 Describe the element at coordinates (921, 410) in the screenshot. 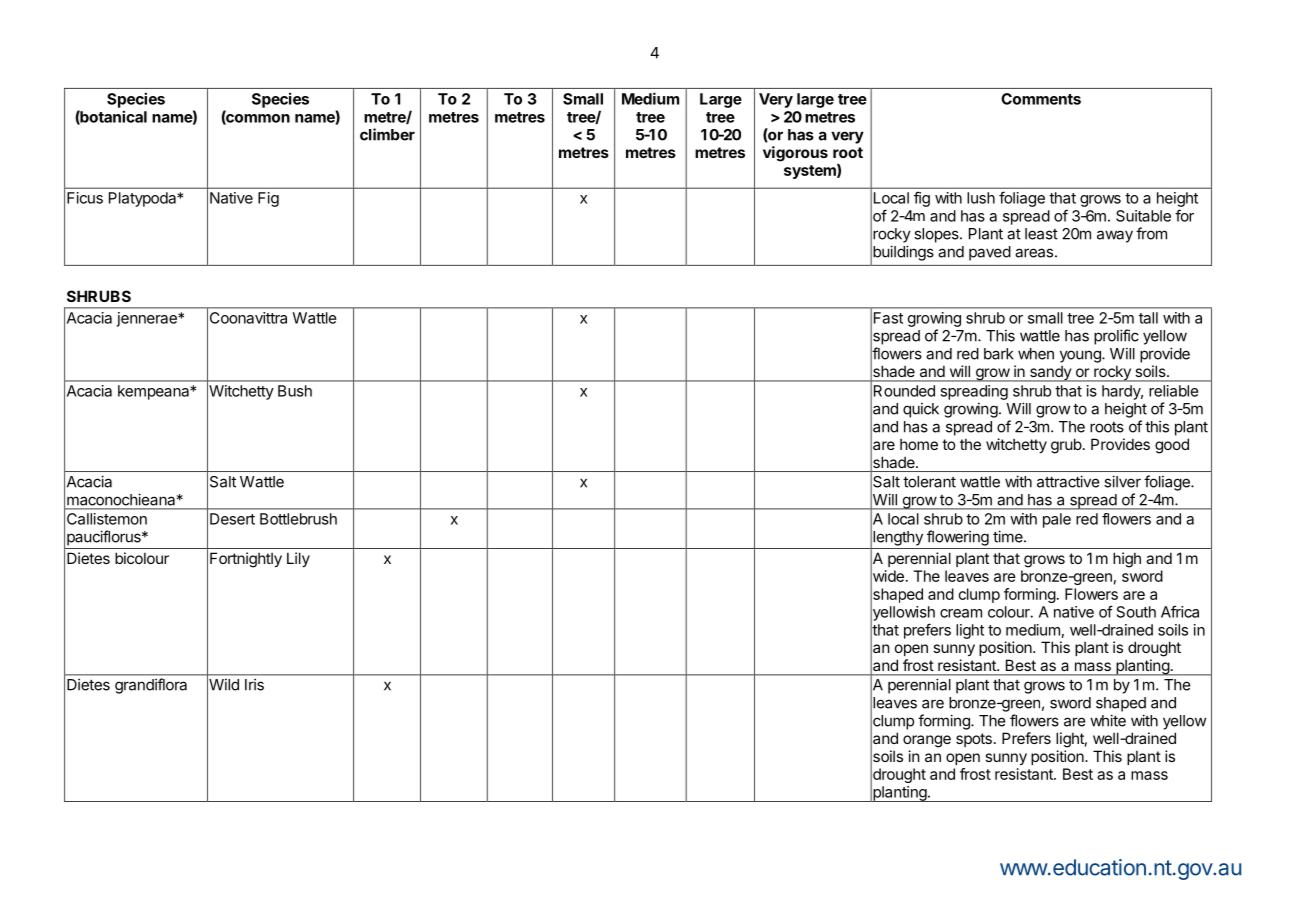

I see `quick` at that location.
